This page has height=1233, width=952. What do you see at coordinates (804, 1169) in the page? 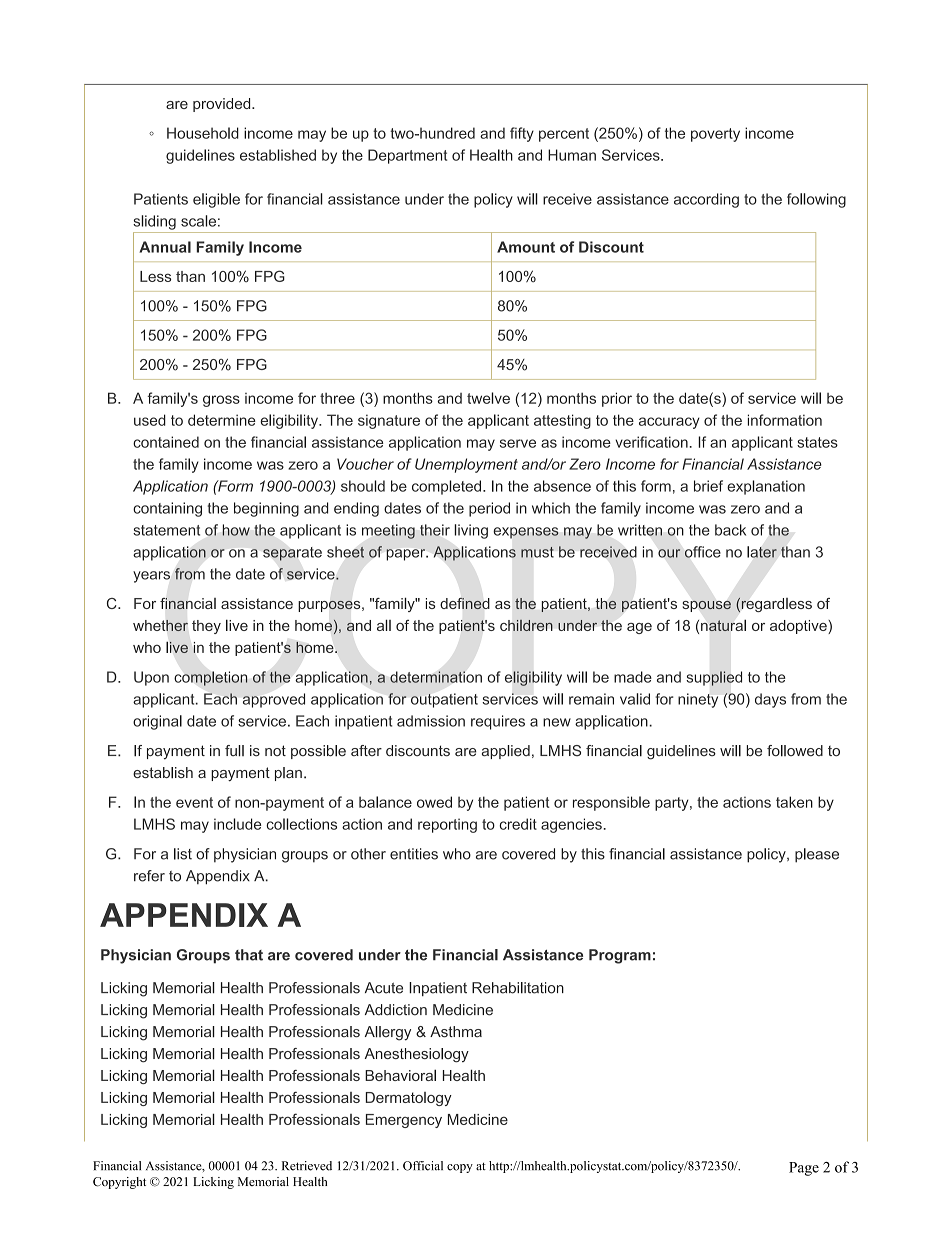
I see `Page` at bounding box center [804, 1169].
